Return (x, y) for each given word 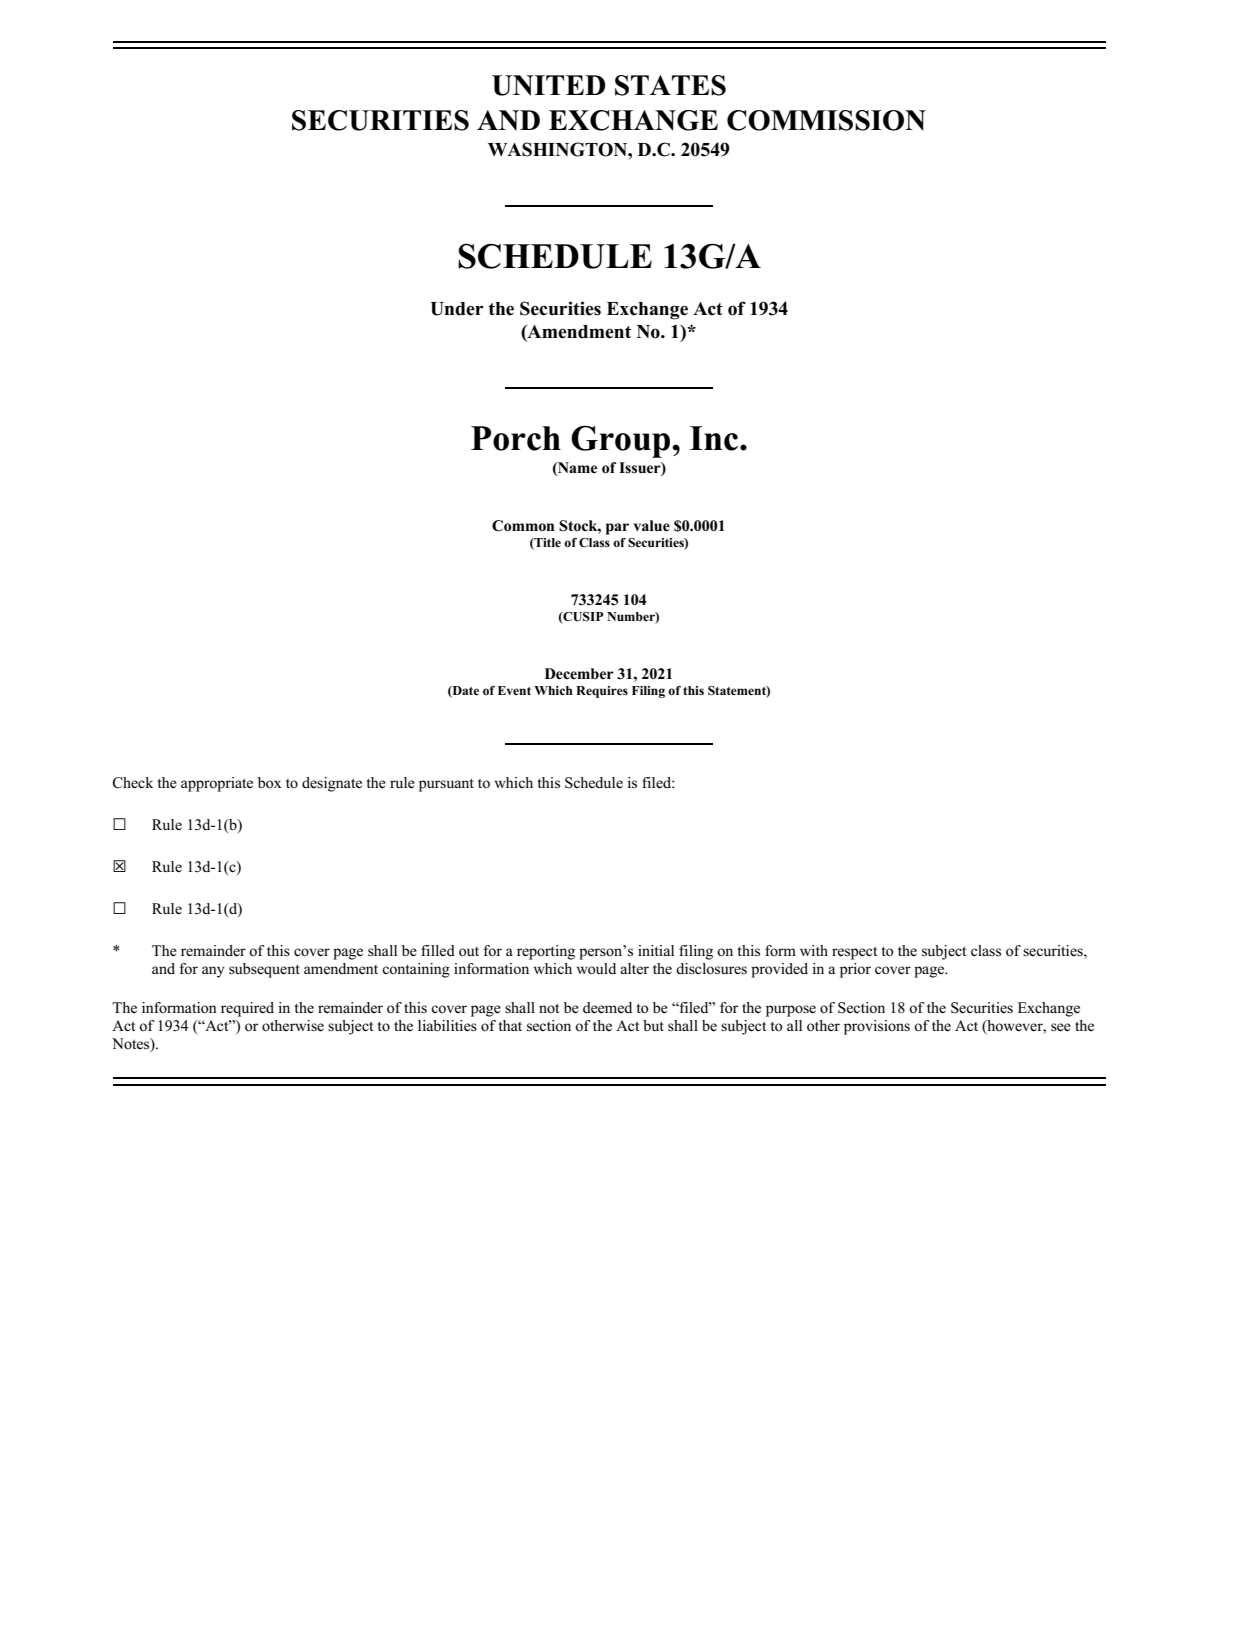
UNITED (548, 85)
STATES (670, 85)
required (247, 1009)
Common (523, 526)
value (652, 526)
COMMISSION (826, 120)
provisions (877, 1027)
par (617, 529)
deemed (607, 1008)
